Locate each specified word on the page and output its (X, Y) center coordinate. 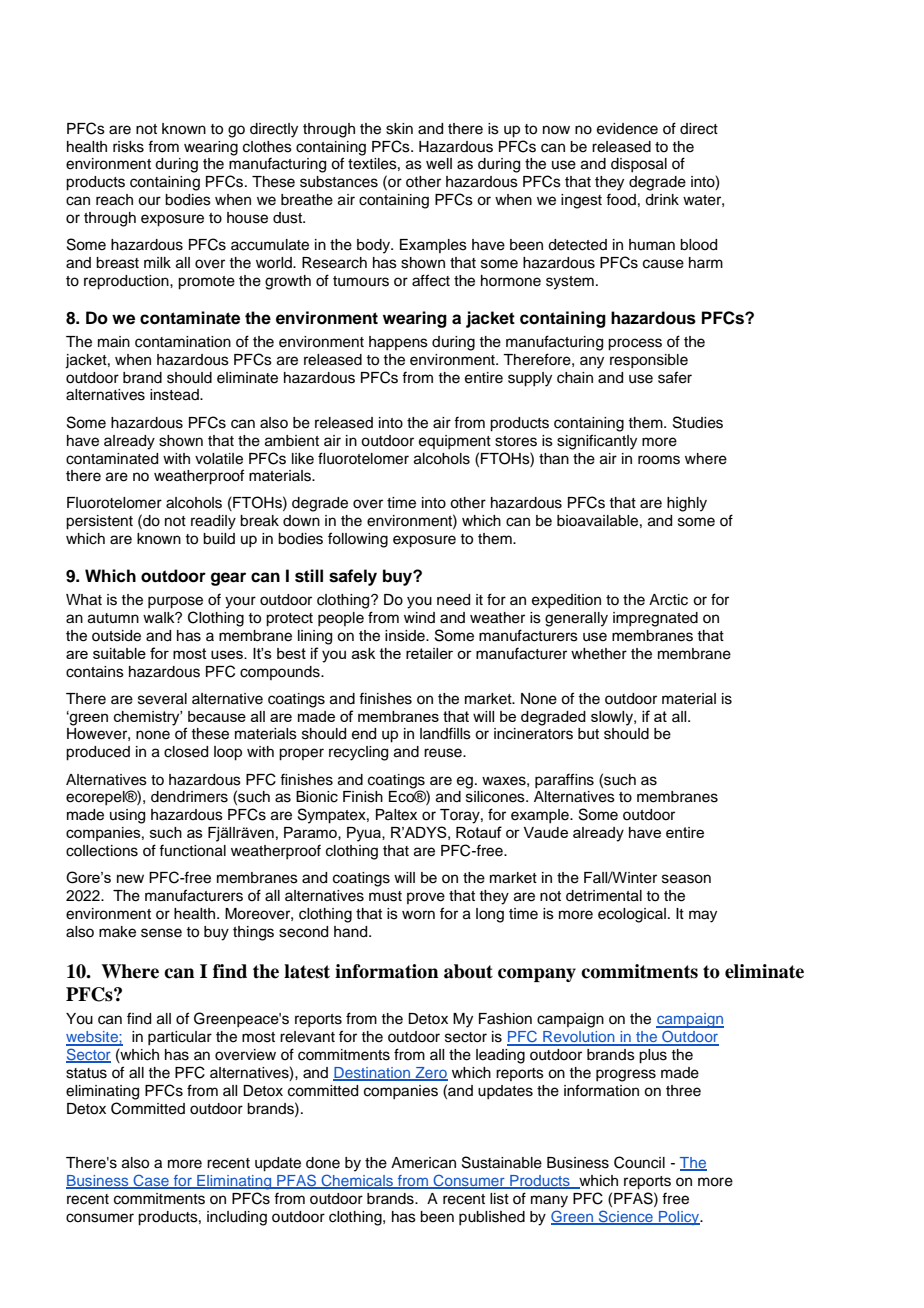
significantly (597, 442)
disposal (639, 165)
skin (399, 129)
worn (418, 915)
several (162, 699)
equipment (455, 442)
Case (151, 1181)
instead (175, 395)
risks (128, 147)
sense (161, 933)
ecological (632, 915)
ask (363, 653)
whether (599, 654)
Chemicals (357, 1181)
